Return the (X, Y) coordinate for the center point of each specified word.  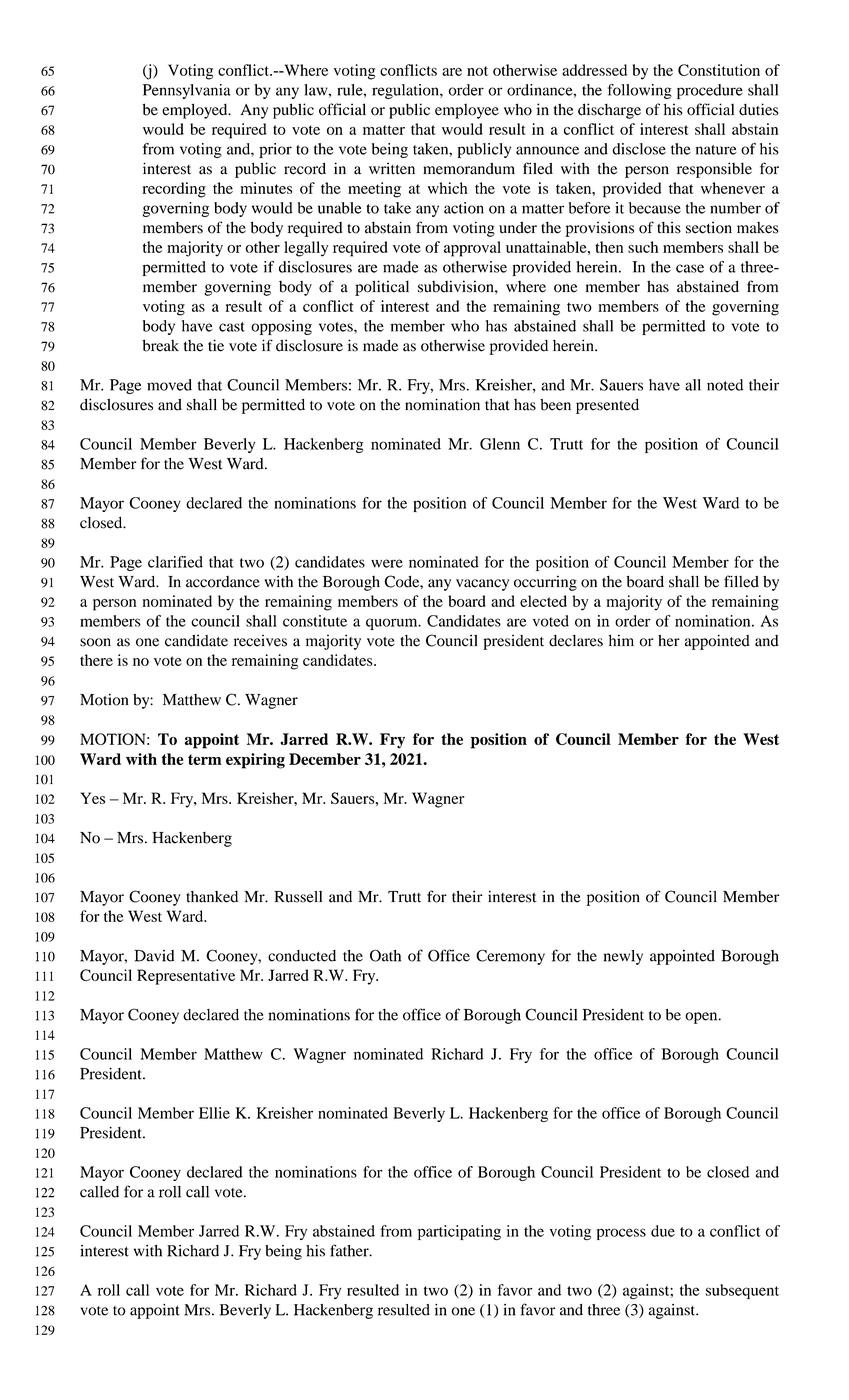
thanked (212, 897)
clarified (175, 562)
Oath (385, 956)
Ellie (214, 1113)
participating (459, 1233)
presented (607, 406)
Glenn (500, 444)
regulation (406, 91)
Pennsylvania (187, 91)
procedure (710, 91)
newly (623, 957)
